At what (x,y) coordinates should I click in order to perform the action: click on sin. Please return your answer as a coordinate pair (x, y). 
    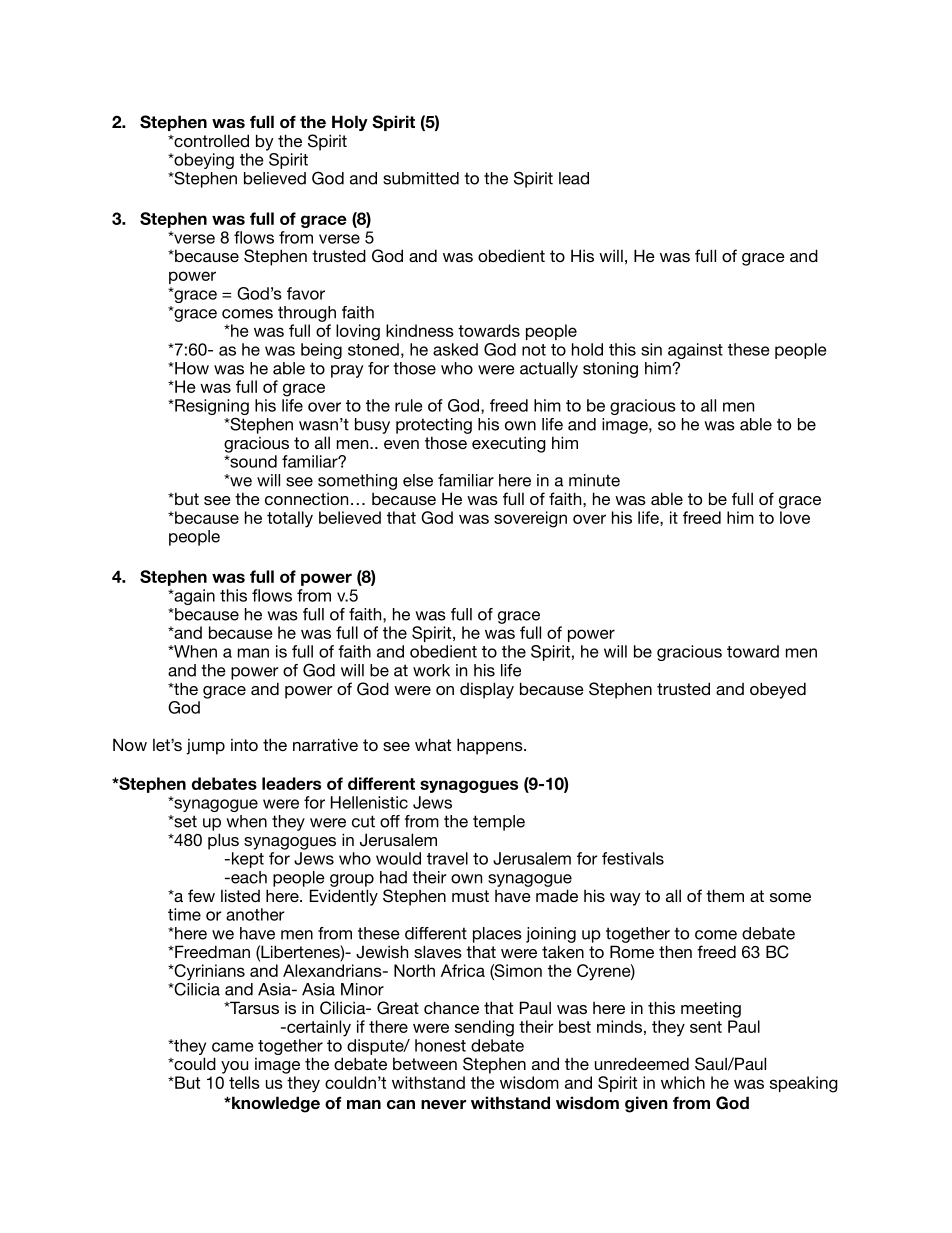
    Looking at the image, I should click on (651, 349).
